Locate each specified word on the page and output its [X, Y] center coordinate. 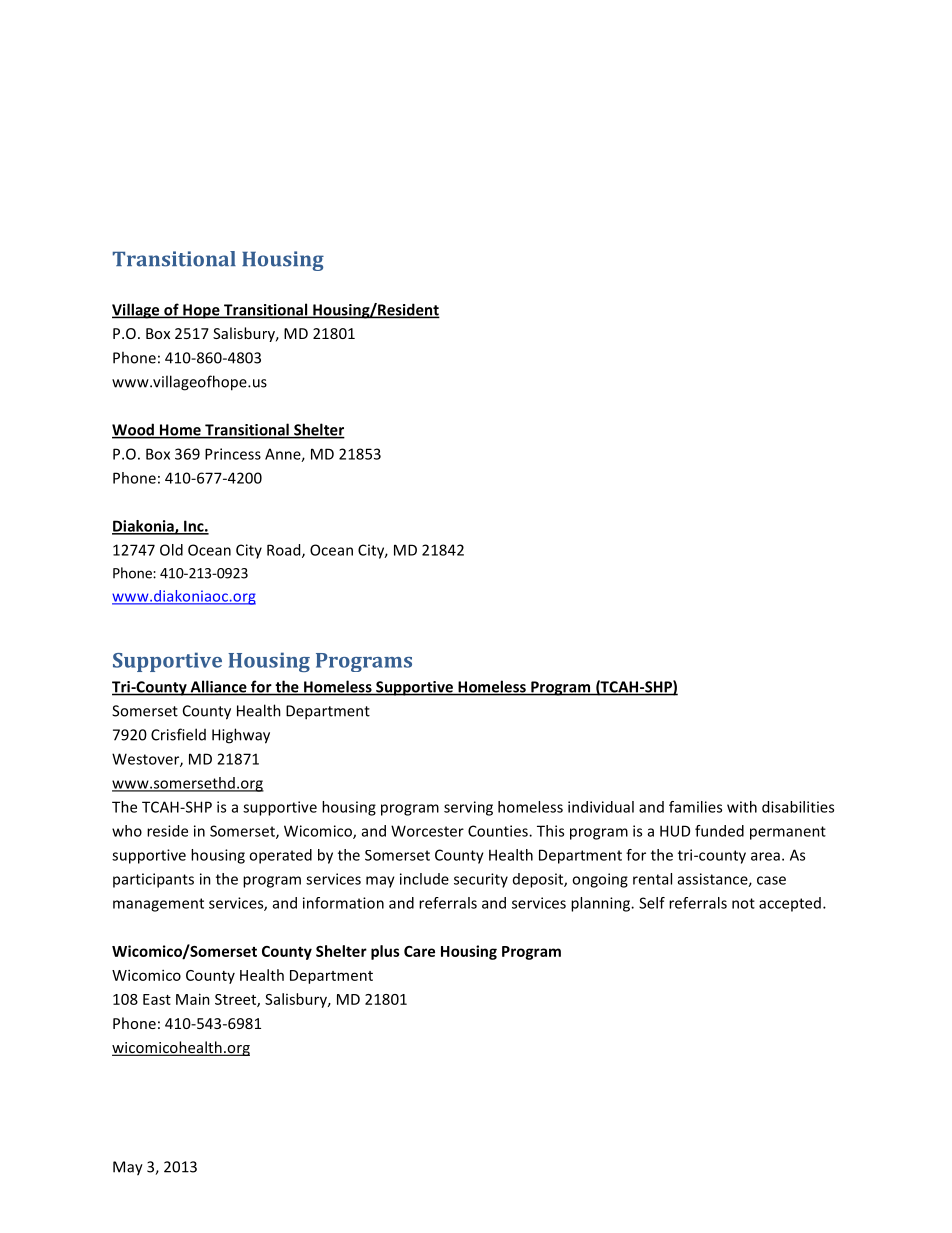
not [743, 903]
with [742, 807]
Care [419, 951]
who [127, 831]
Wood [134, 430]
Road [285, 551]
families [695, 807]
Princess [233, 454]
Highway [241, 736]
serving [468, 808]
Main [193, 999]
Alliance [218, 687]
